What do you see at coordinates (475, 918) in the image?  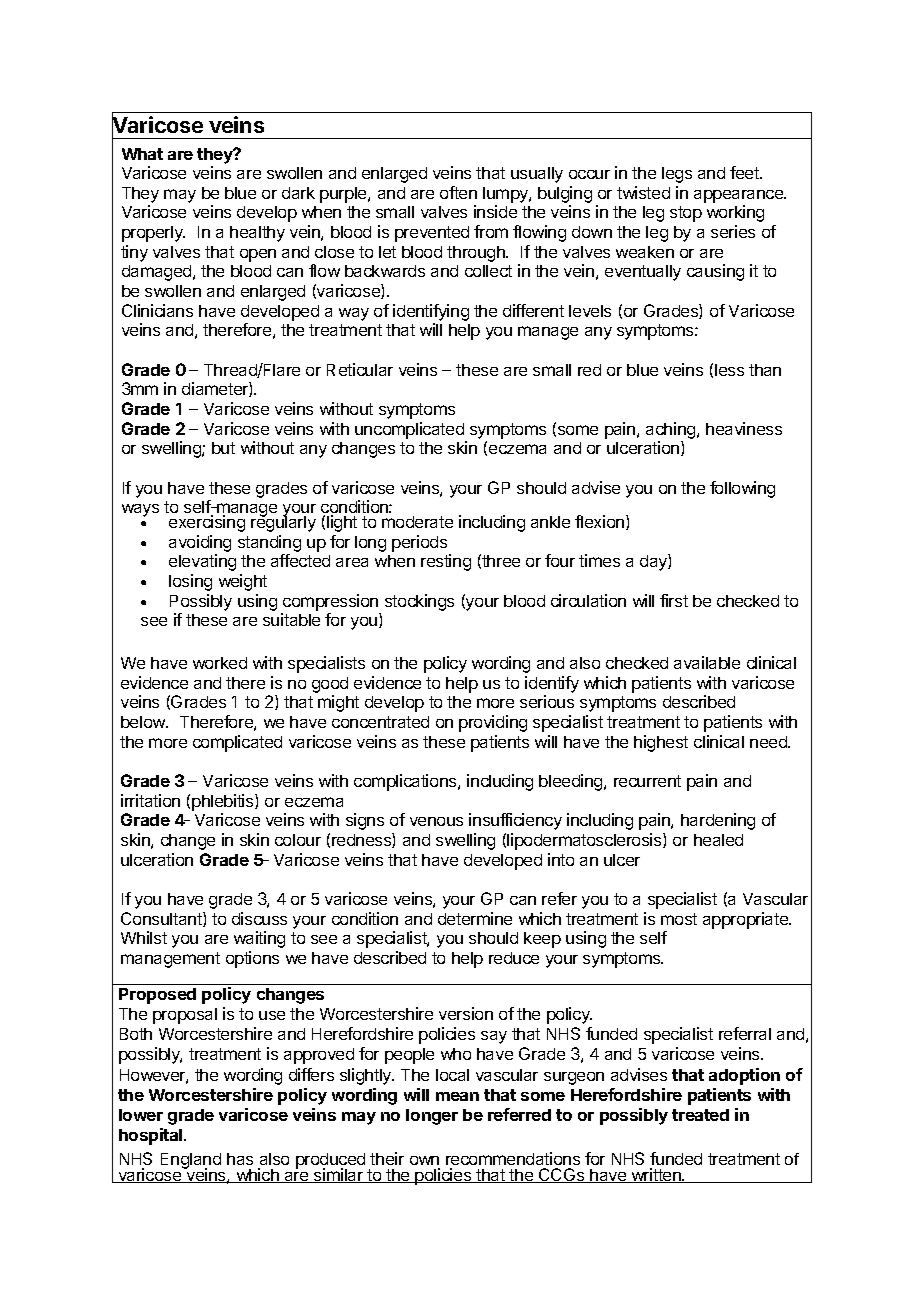 I see `determine` at bounding box center [475, 918].
